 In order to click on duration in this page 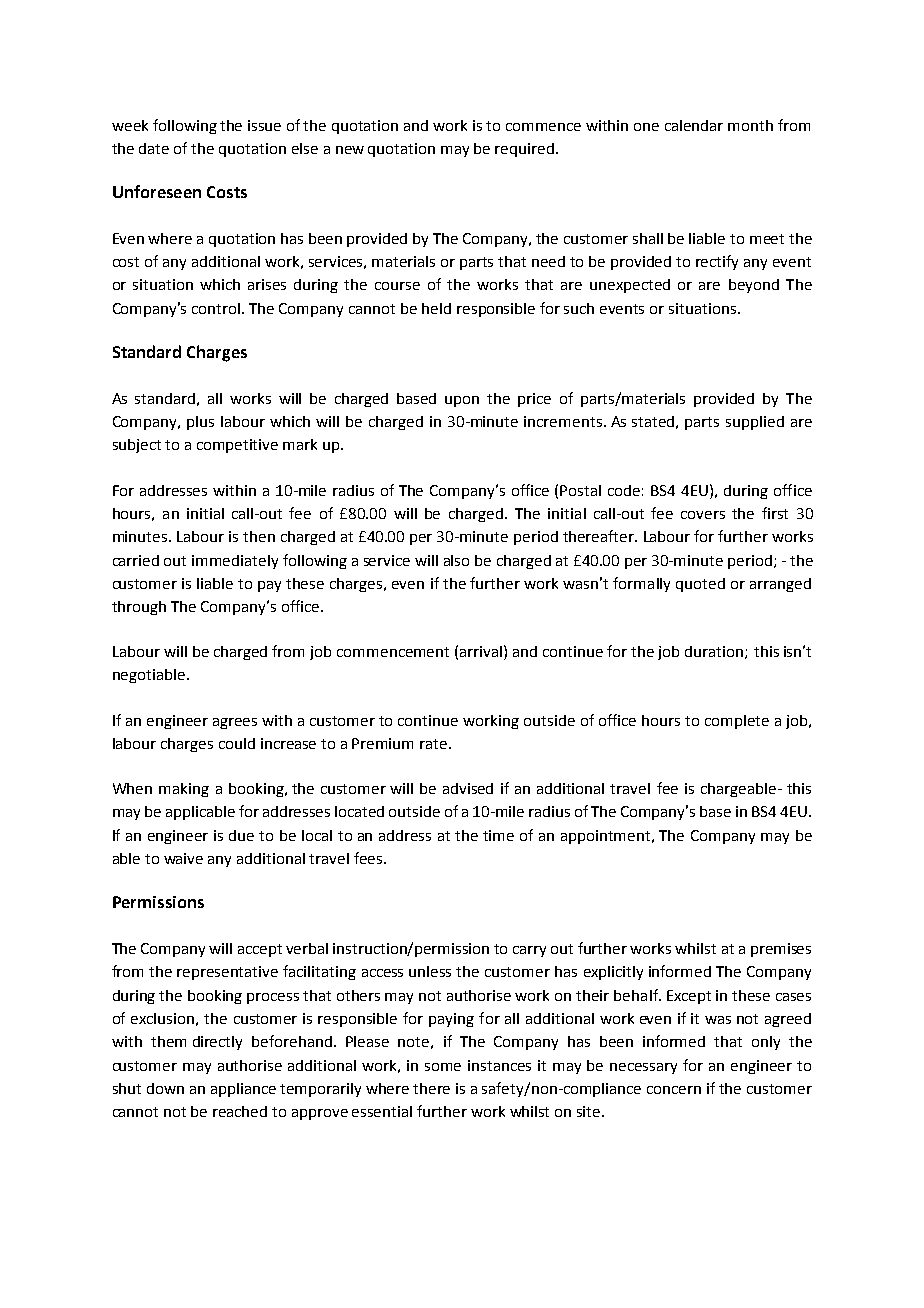, I will do `click(715, 652)`.
